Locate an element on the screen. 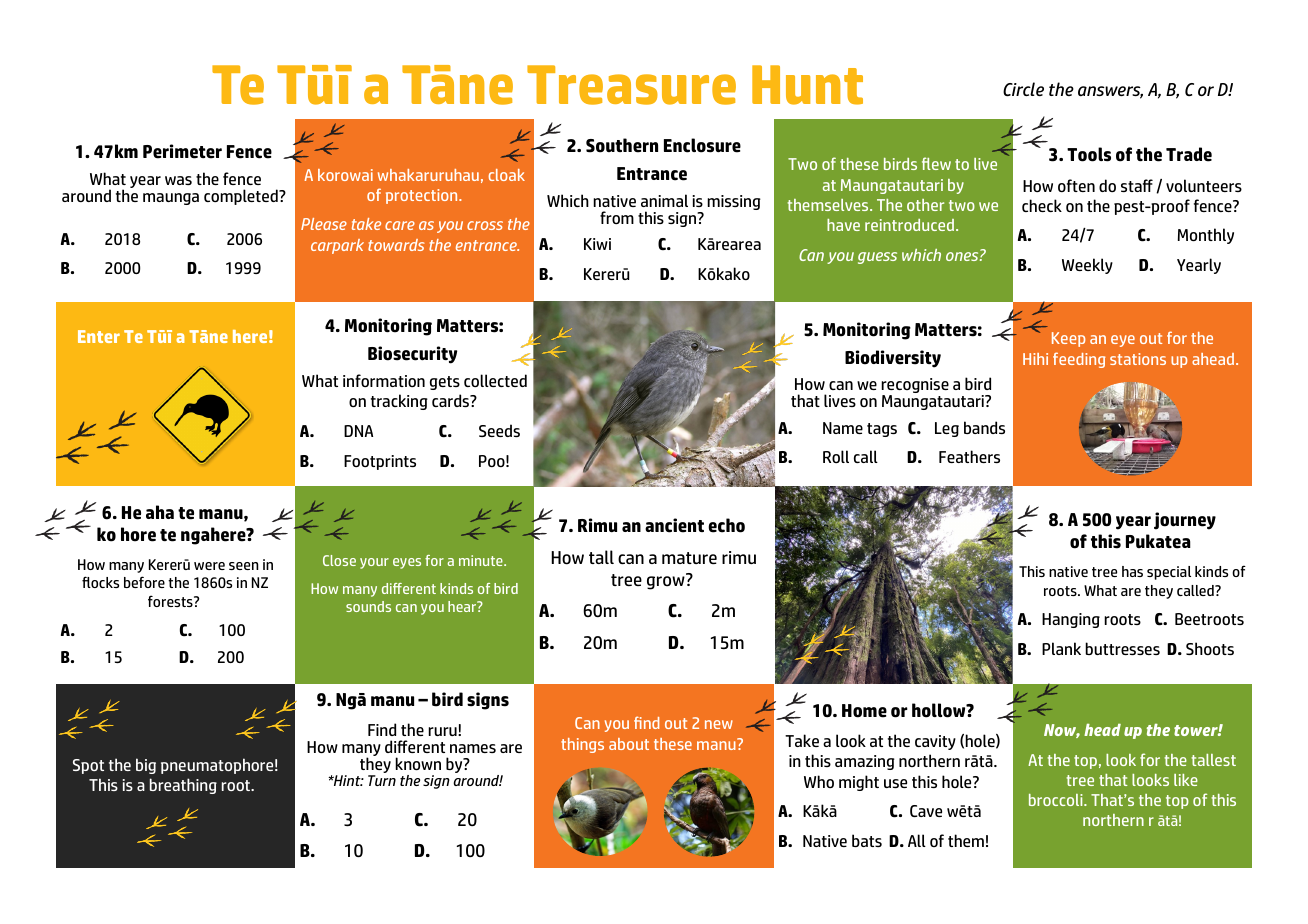 The height and width of the screenshot is (924, 1308). Footprints is located at coordinates (380, 462).
